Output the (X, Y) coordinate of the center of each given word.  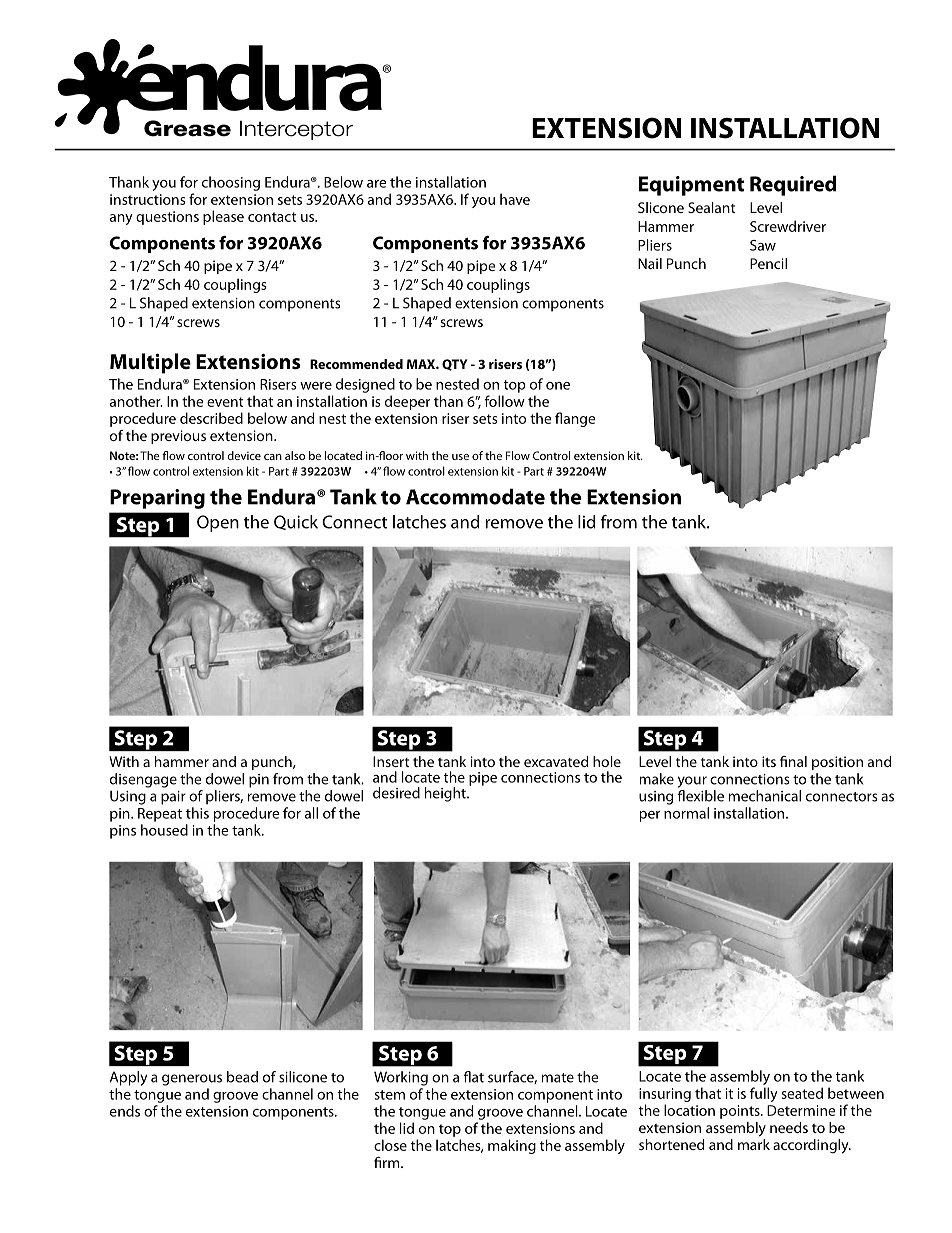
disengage (143, 780)
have (515, 199)
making (512, 1146)
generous (192, 1080)
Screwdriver (788, 226)
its (769, 761)
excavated (556, 761)
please (223, 217)
